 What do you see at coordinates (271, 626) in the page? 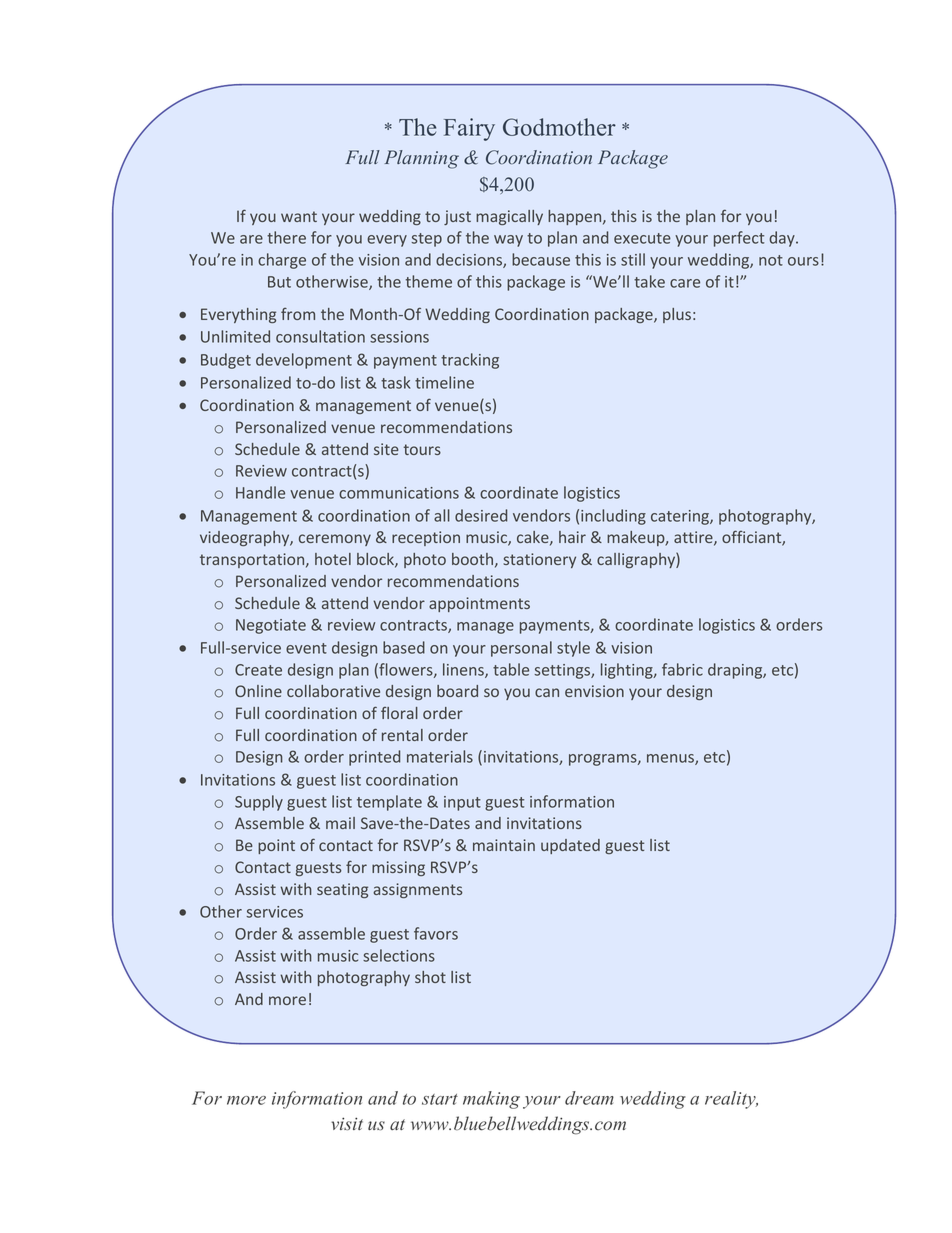
I see `Negotiate` at bounding box center [271, 626].
